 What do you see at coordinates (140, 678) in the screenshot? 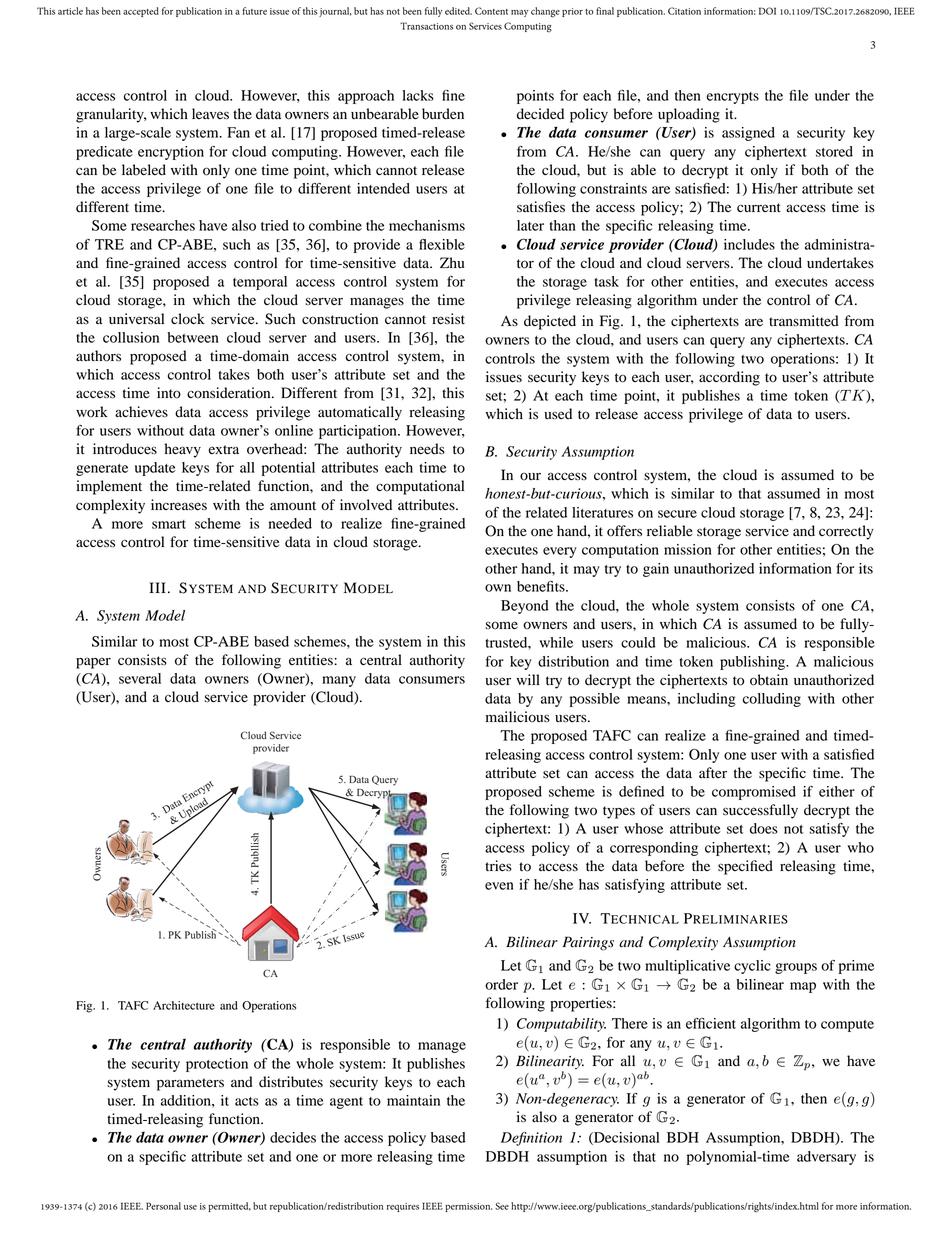
I see `several` at bounding box center [140, 678].
